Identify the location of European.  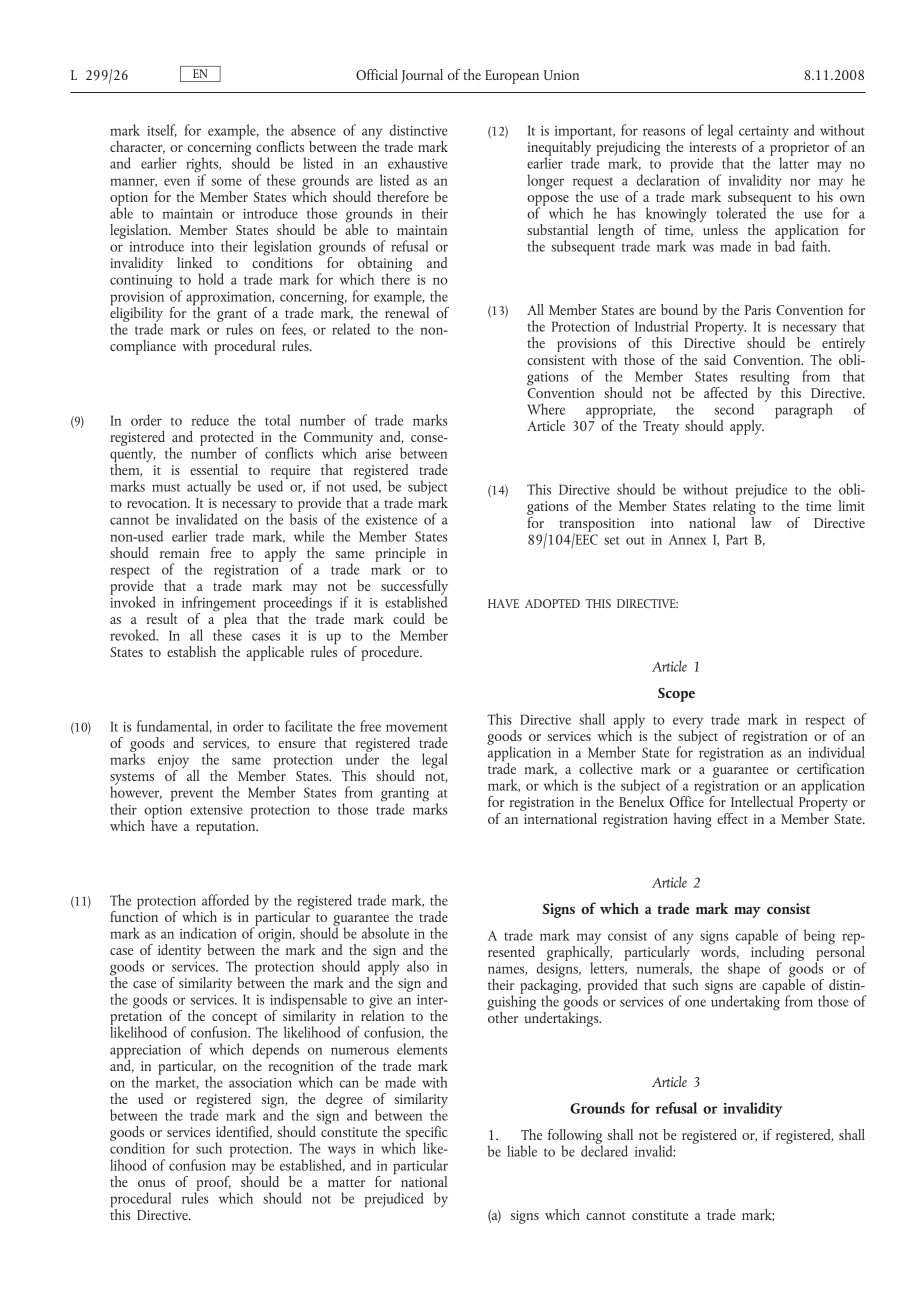
(512, 77).
